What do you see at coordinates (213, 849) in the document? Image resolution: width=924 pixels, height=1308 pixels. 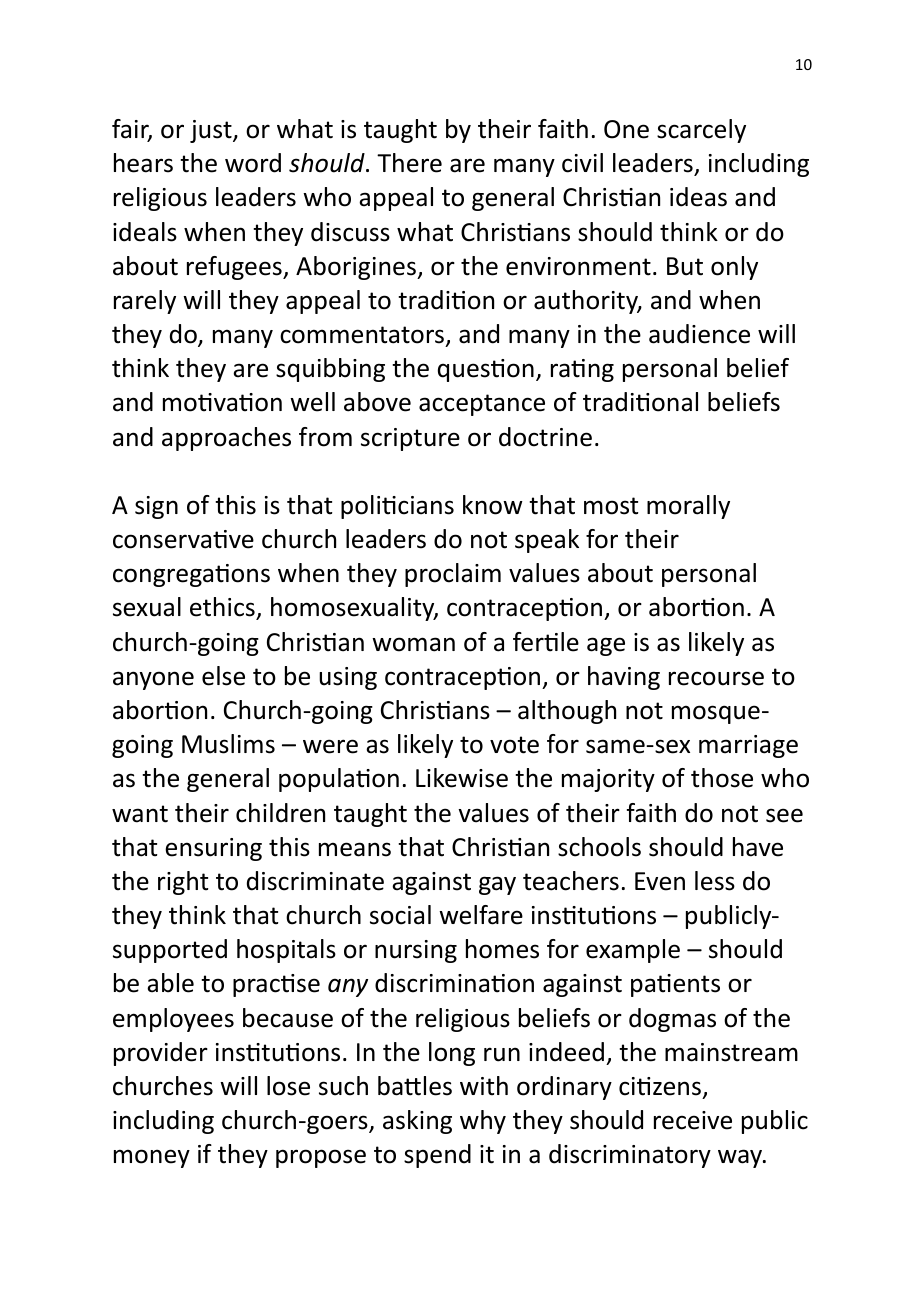 I see `ensuring` at bounding box center [213, 849].
